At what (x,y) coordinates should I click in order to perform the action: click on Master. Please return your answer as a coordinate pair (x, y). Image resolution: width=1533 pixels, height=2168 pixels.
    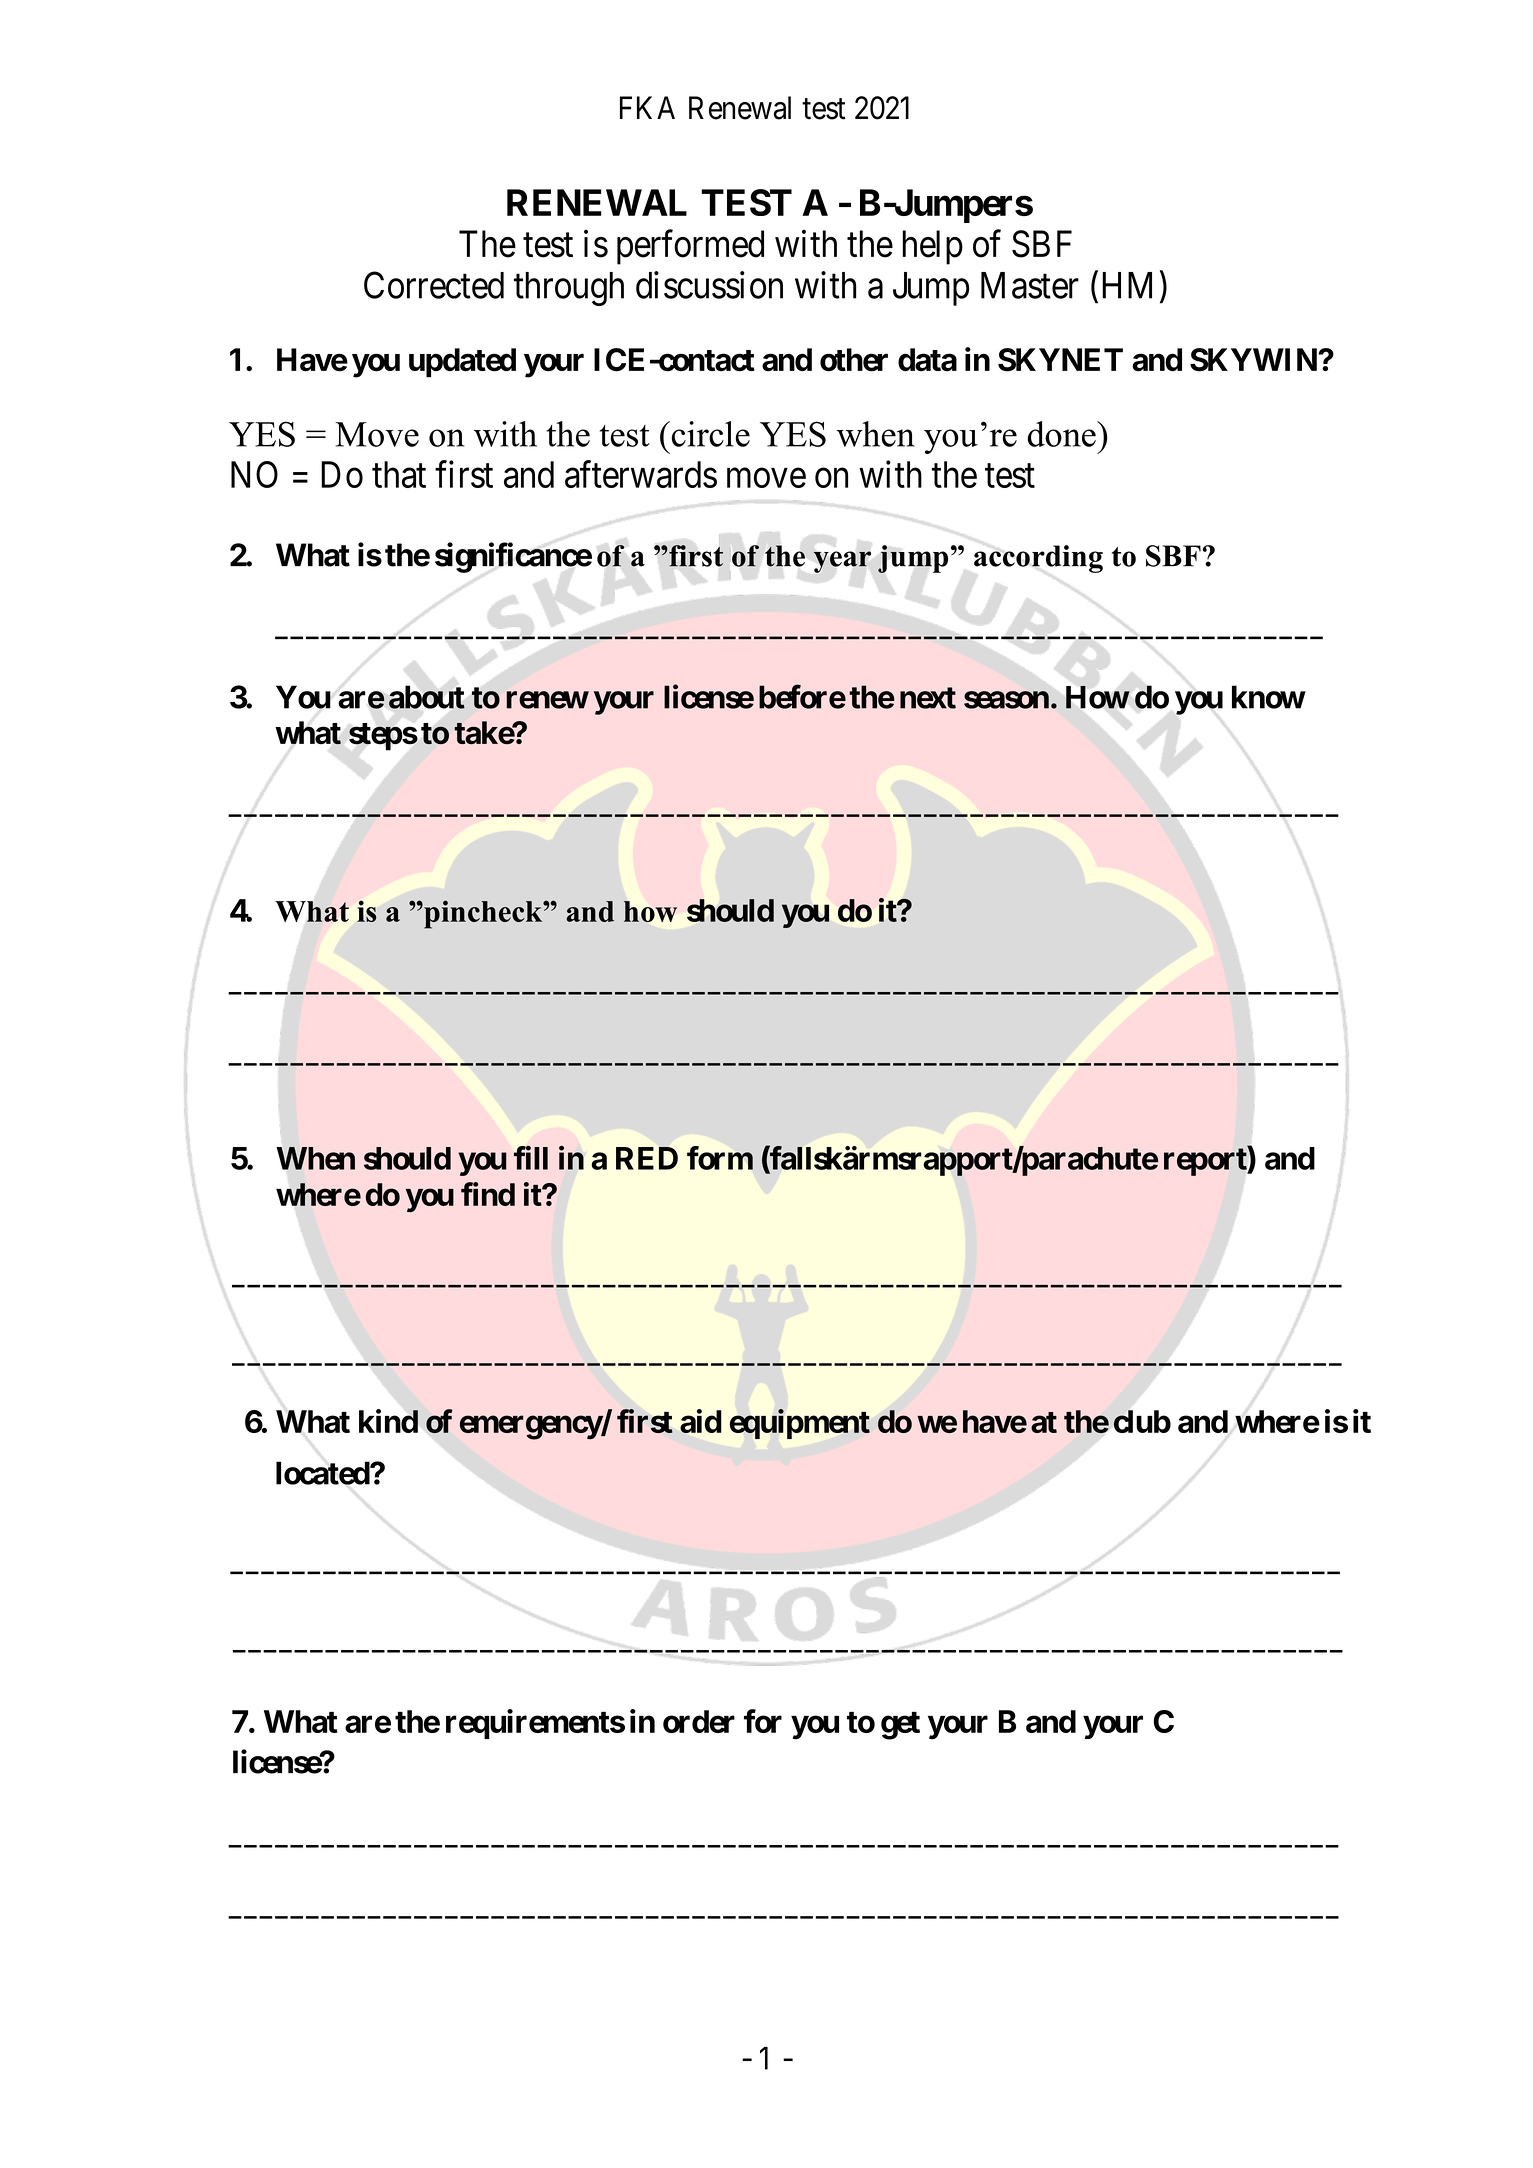
    Looking at the image, I should click on (1030, 285).
